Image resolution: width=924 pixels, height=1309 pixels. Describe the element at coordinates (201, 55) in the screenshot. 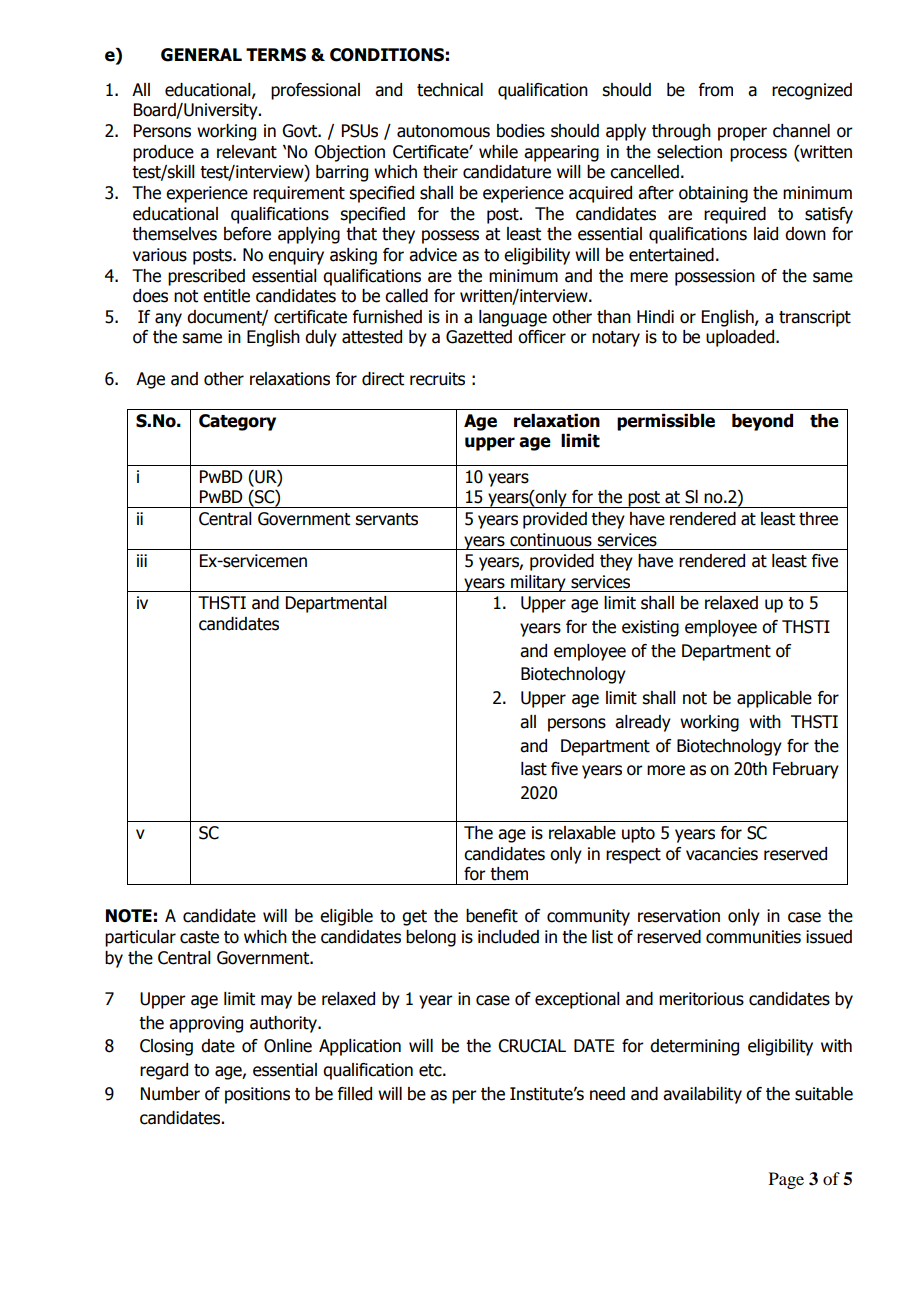

I see `GENERAL` at that location.
